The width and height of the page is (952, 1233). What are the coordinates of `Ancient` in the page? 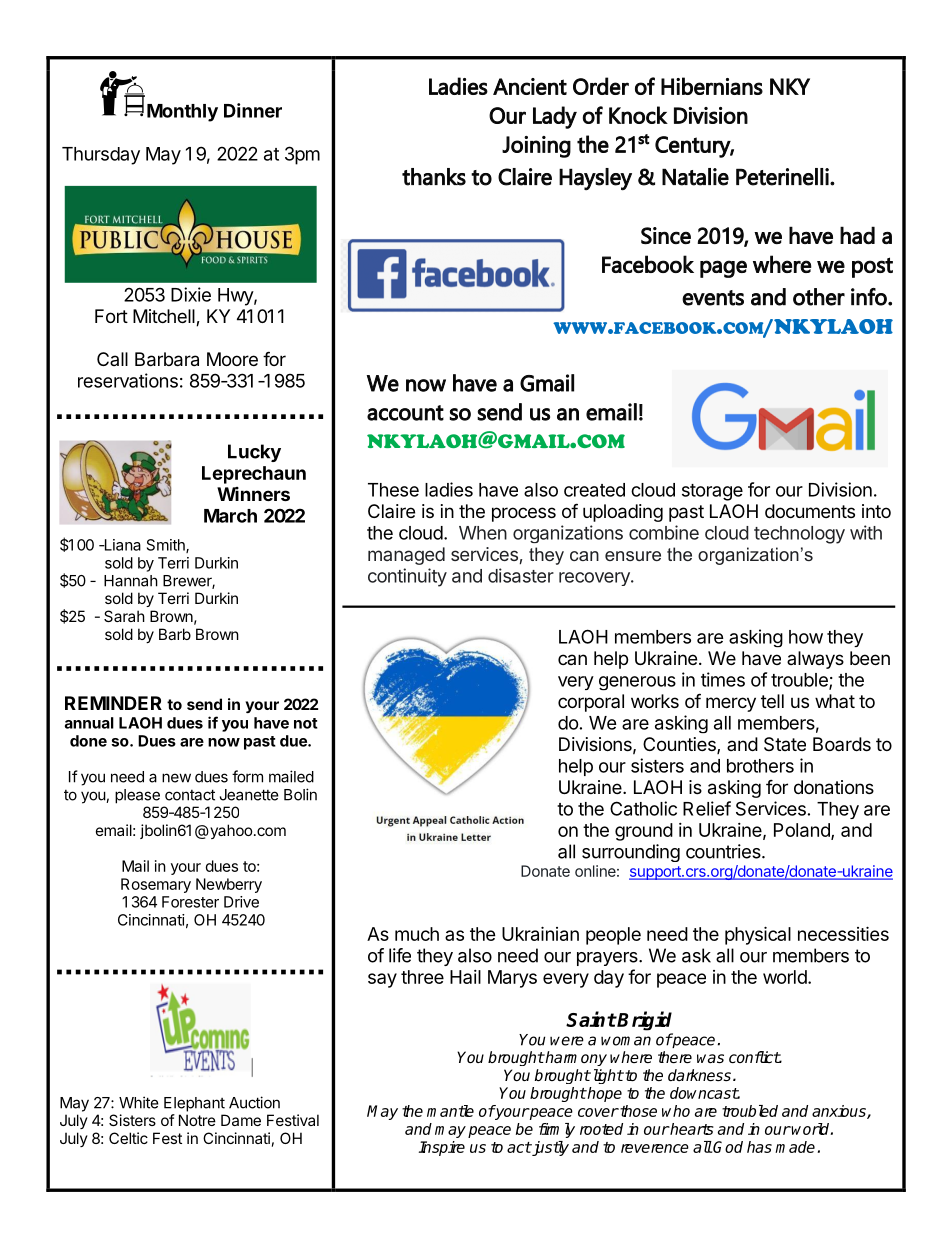 It's located at (530, 86).
